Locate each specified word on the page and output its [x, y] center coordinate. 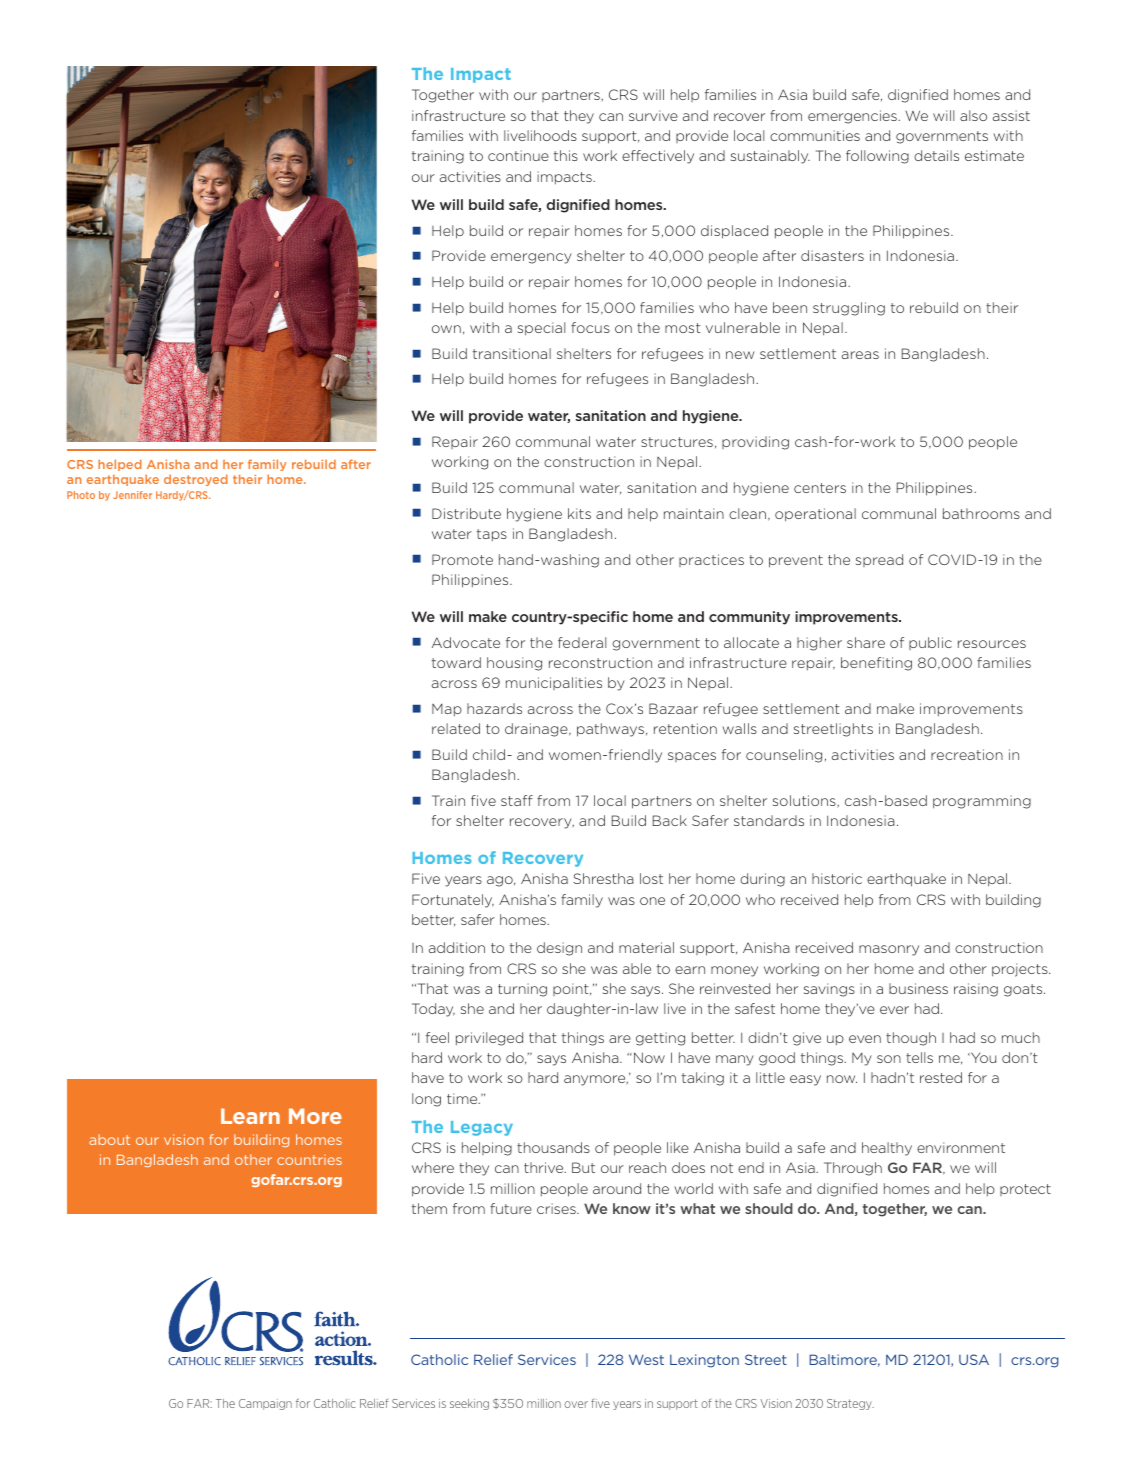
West [646, 1359]
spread [879, 560]
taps [492, 535]
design [559, 949]
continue [518, 155]
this [566, 155]
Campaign [265, 1404]
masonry [889, 950]
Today [433, 1010]
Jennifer [133, 495]
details [936, 155]
